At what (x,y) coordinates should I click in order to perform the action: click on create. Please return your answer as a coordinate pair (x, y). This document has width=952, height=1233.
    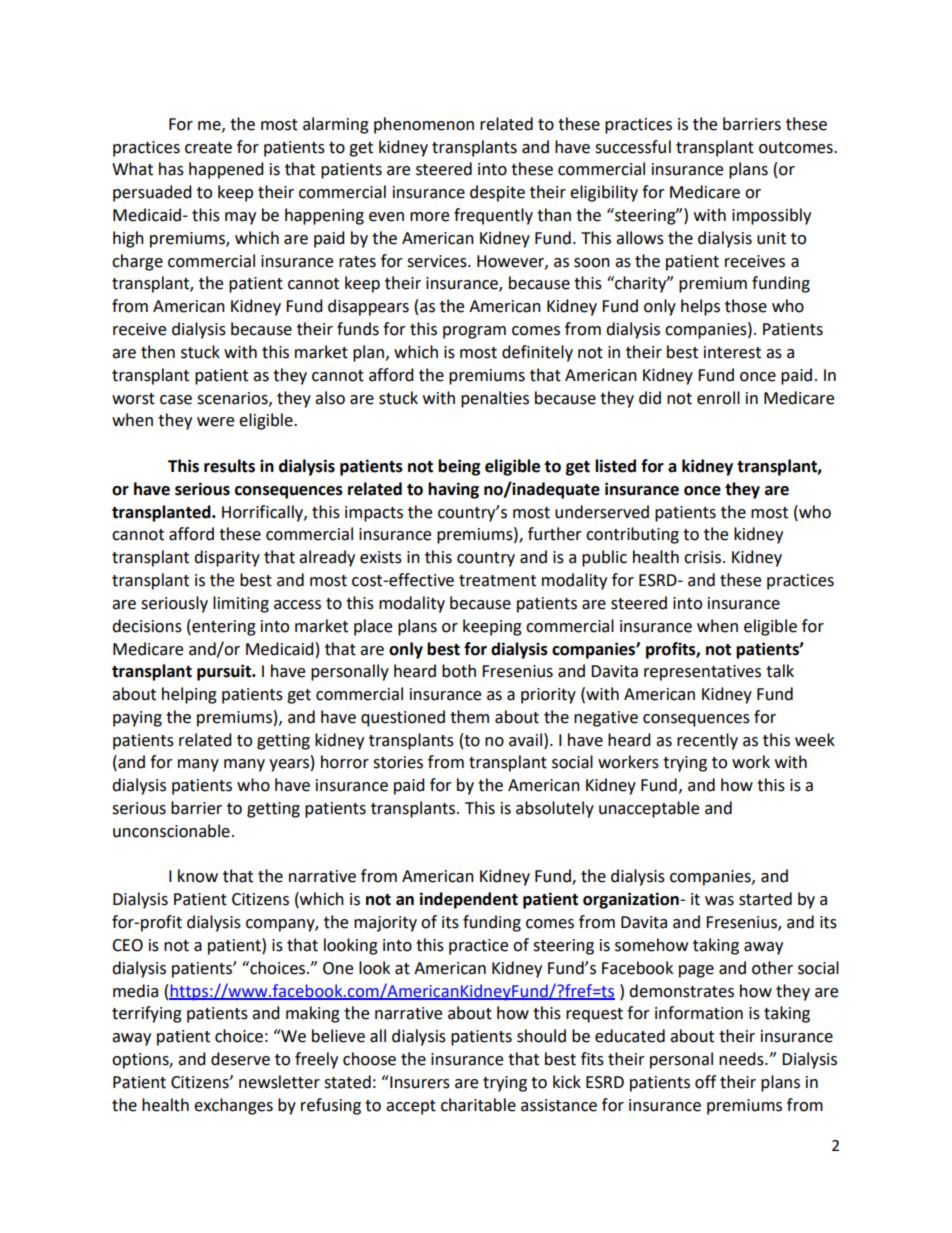
    Looking at the image, I should click on (208, 148).
